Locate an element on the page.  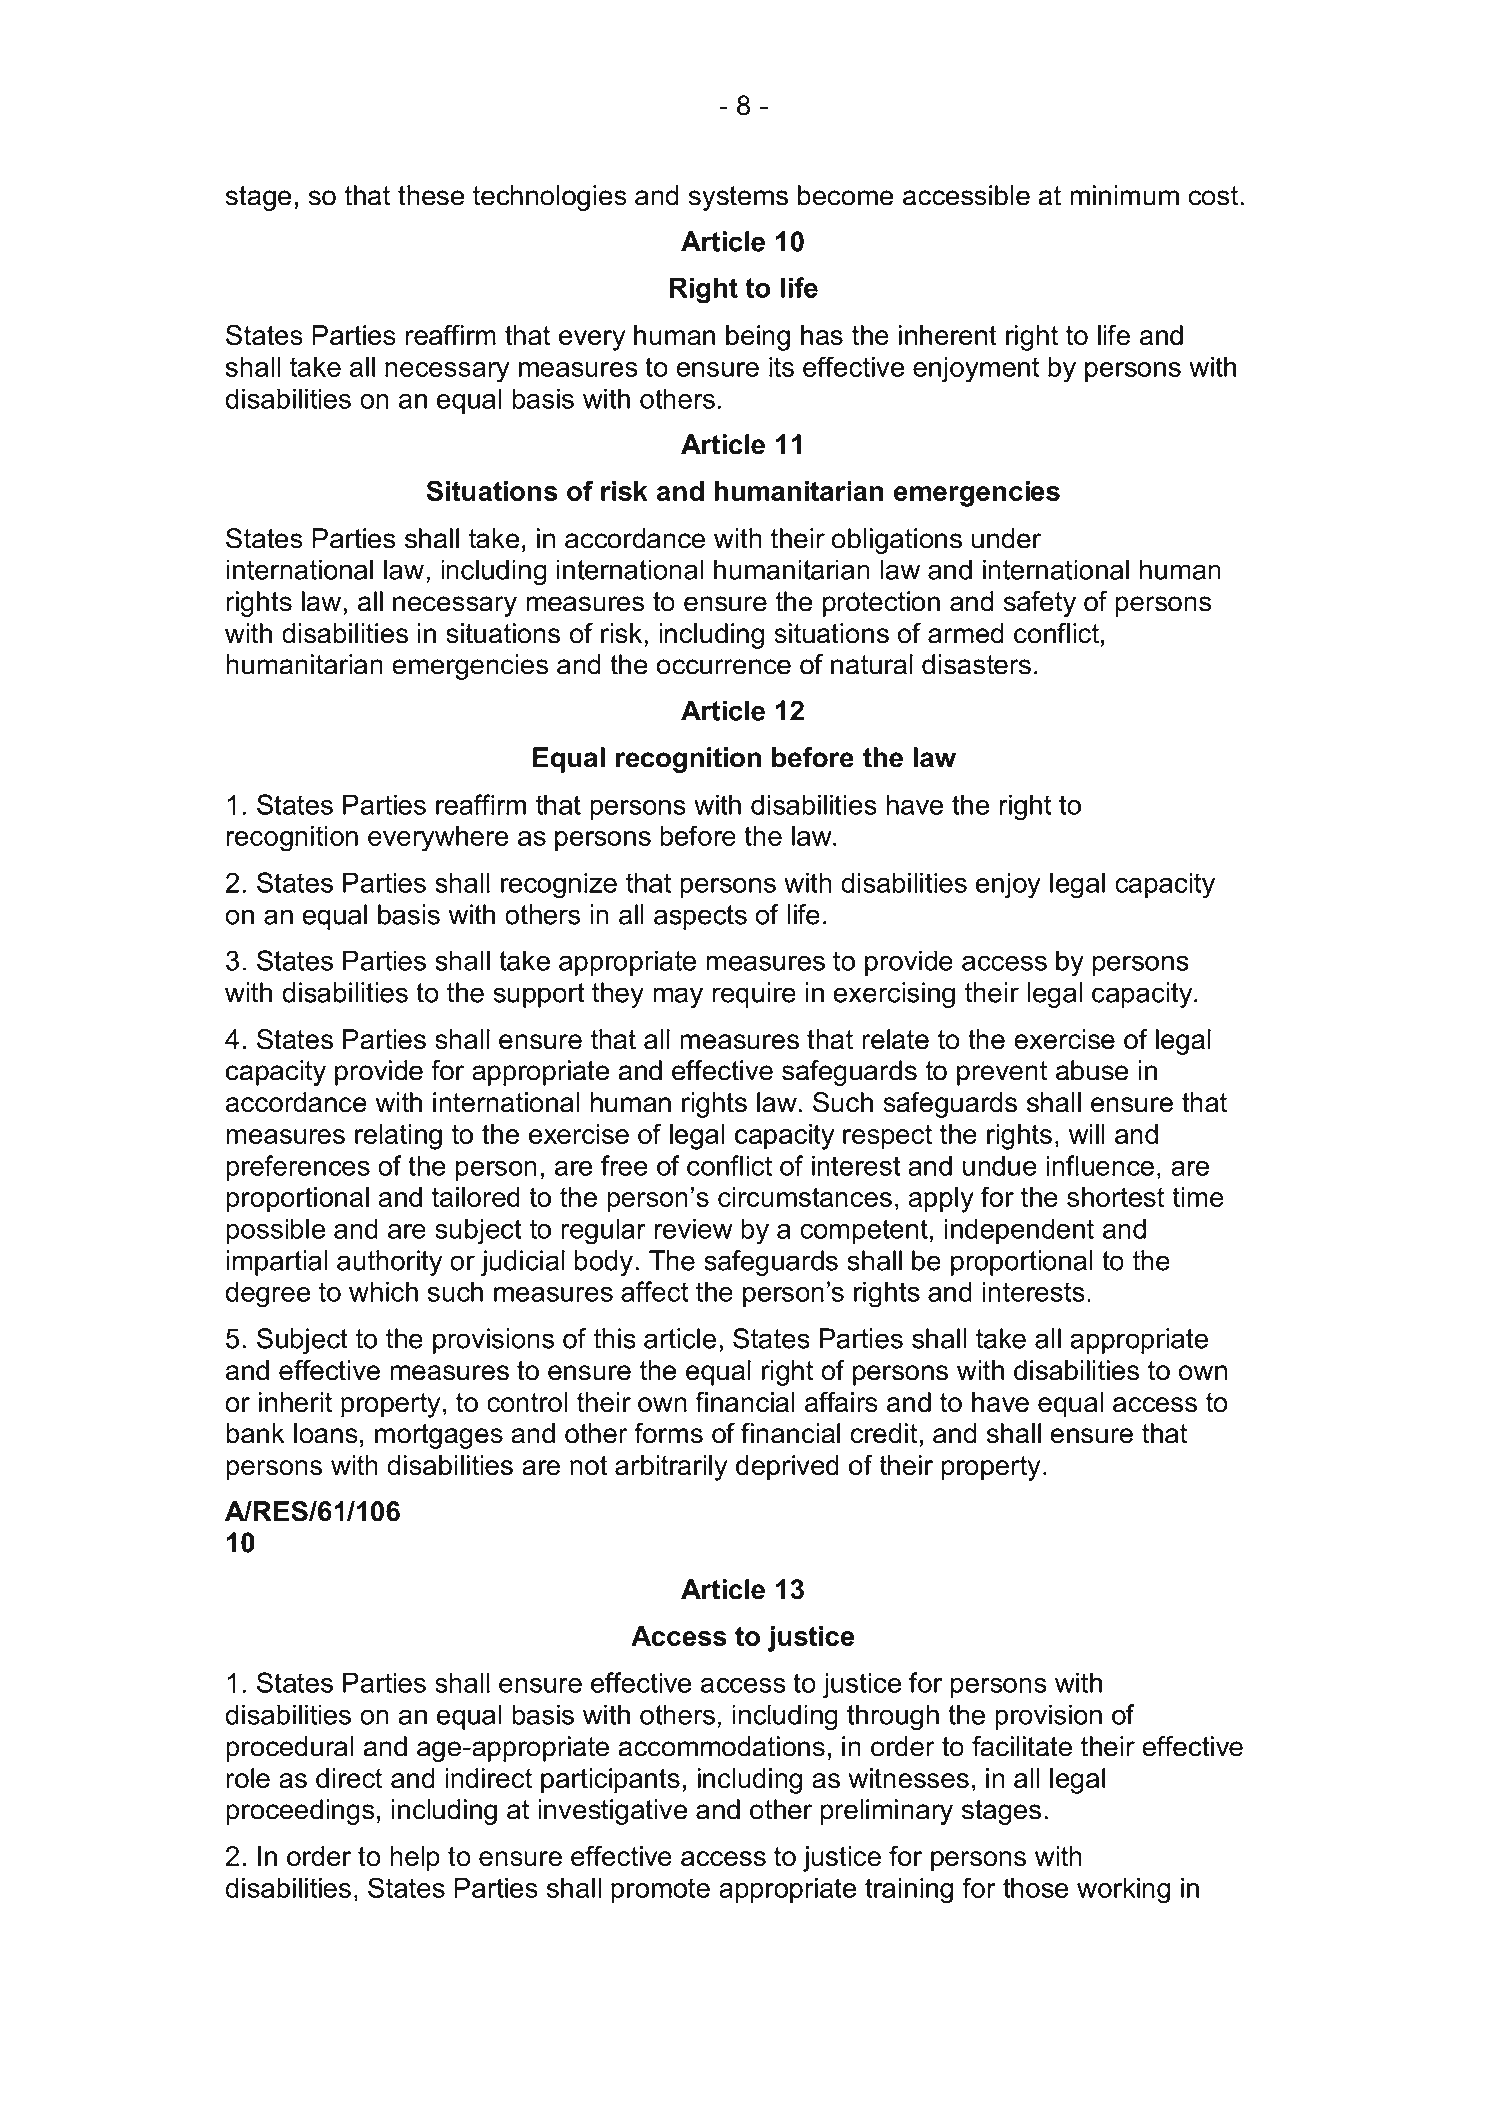
these is located at coordinates (431, 195).
